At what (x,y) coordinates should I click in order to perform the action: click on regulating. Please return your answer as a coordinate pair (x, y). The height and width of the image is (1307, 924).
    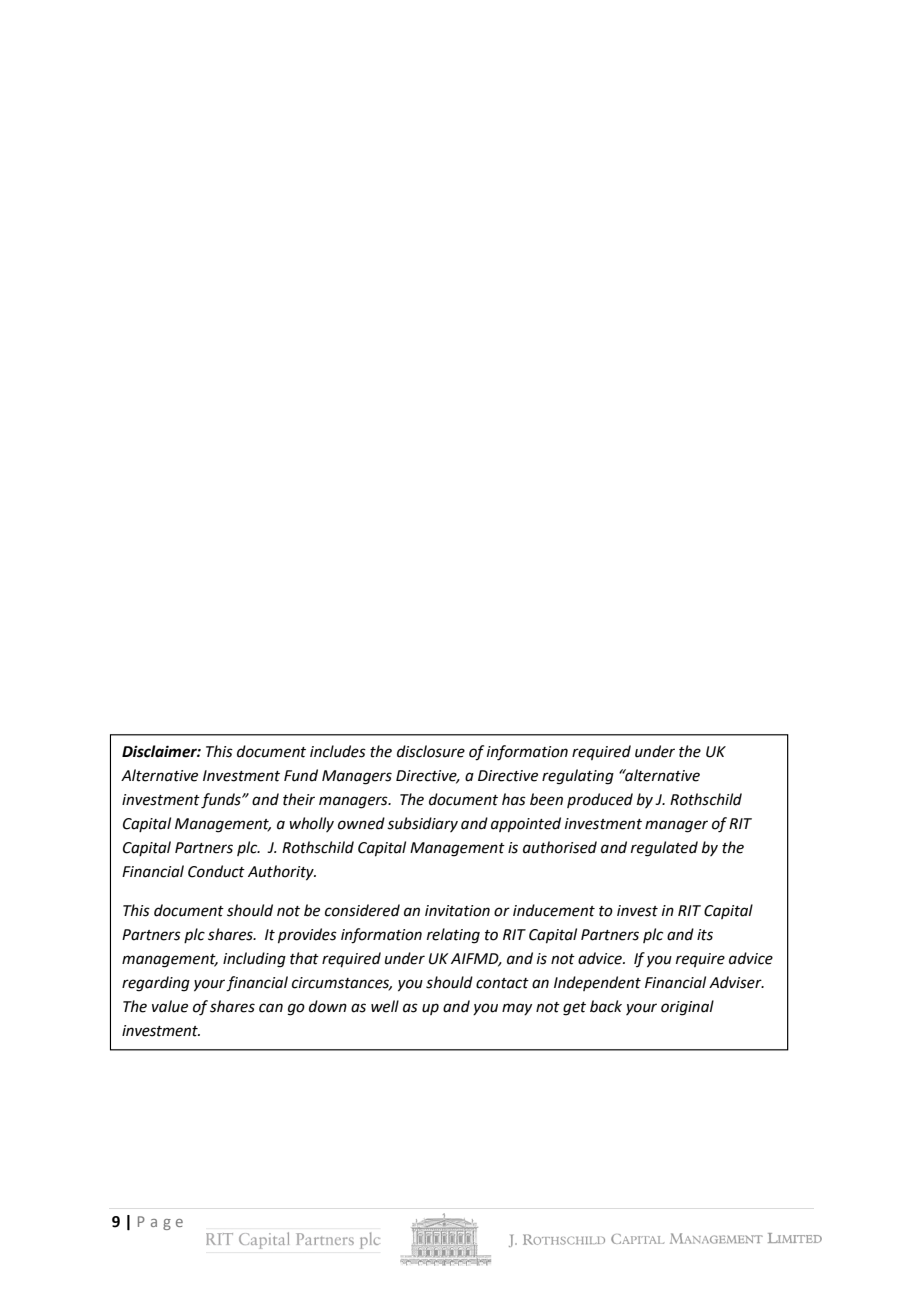
    Looking at the image, I should click on (578, 777).
